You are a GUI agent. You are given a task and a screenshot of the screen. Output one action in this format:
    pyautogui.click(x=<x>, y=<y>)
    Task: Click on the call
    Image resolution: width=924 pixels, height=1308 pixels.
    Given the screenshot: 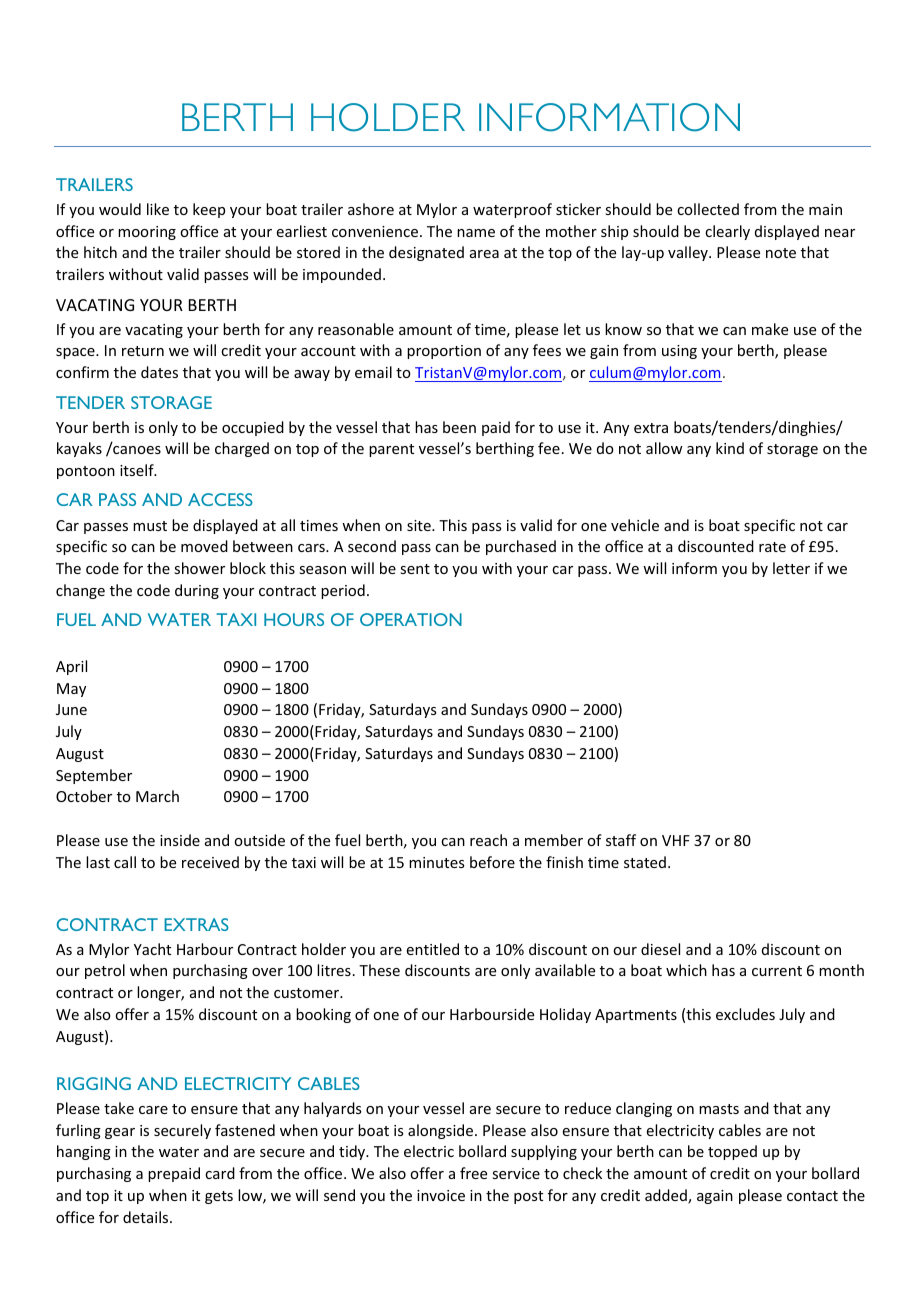 What is the action you would take?
    pyautogui.click(x=125, y=862)
